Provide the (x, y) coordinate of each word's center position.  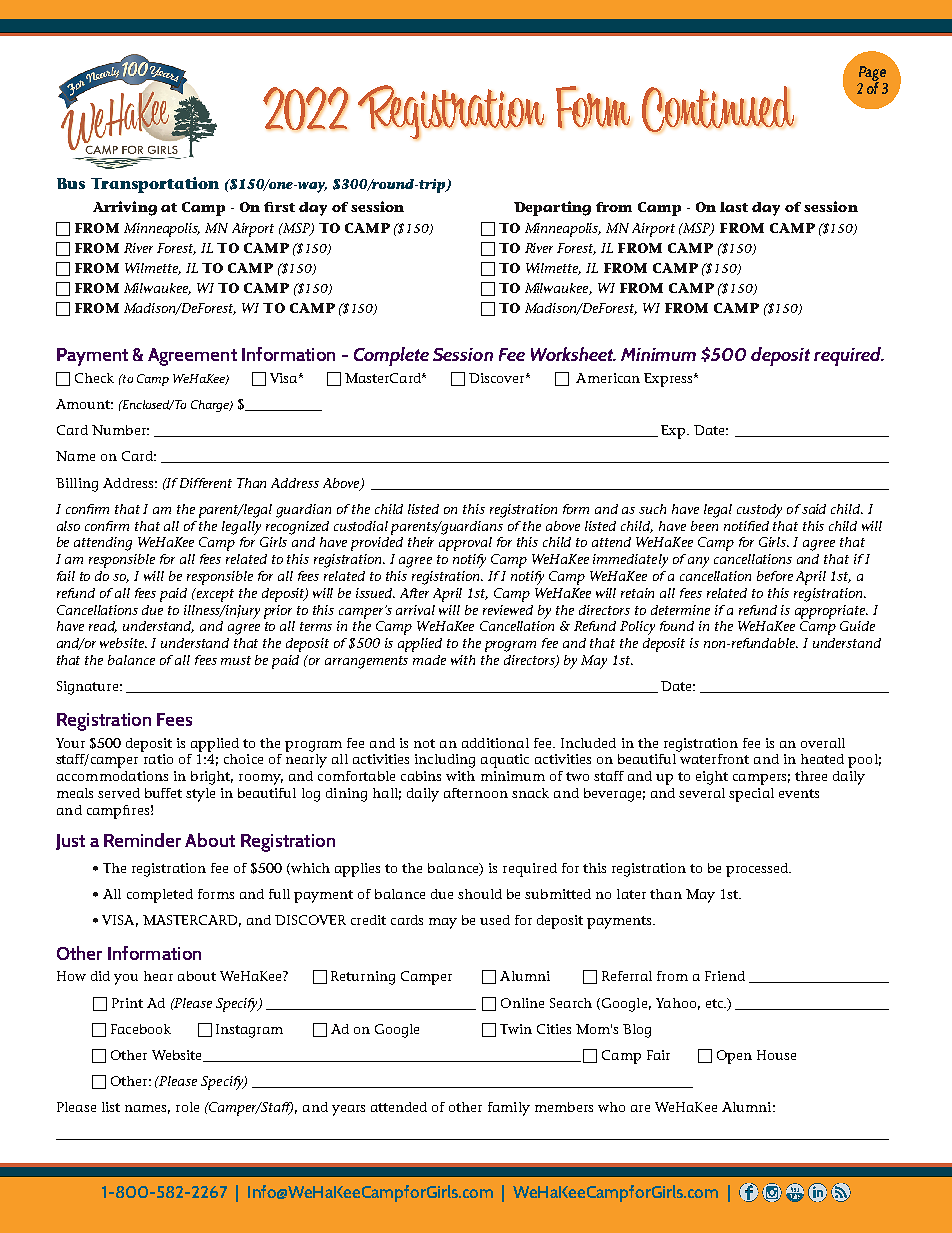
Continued (718, 109)
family (509, 1109)
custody (759, 511)
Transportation (155, 185)
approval (465, 544)
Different (206, 483)
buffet (163, 793)
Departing (552, 208)
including (445, 761)
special (751, 795)
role (187, 1107)
